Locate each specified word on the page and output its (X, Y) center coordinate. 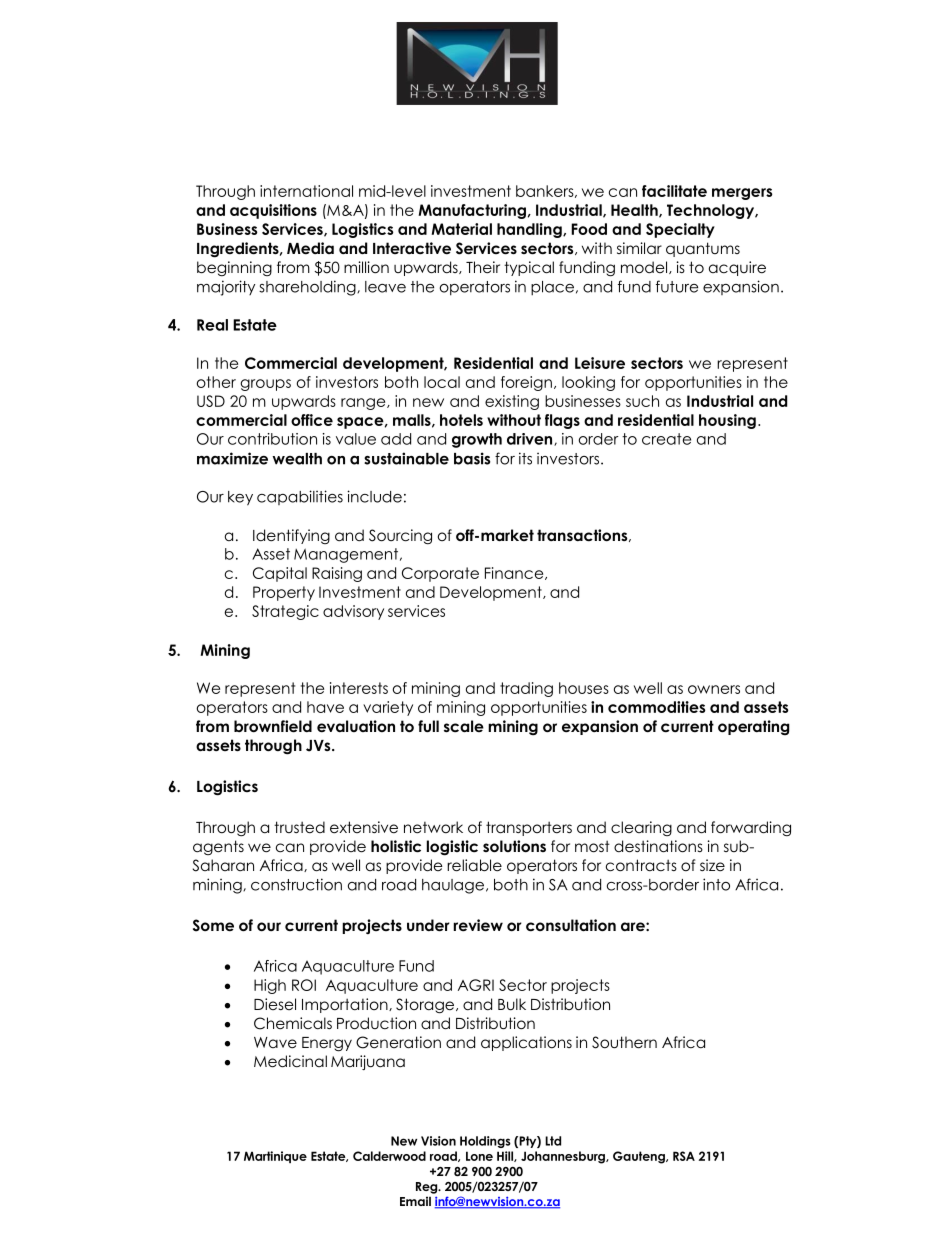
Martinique (275, 1157)
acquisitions (273, 211)
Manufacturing (472, 211)
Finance (515, 573)
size (712, 865)
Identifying (291, 536)
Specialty (680, 230)
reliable (474, 865)
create (666, 439)
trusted (299, 827)
